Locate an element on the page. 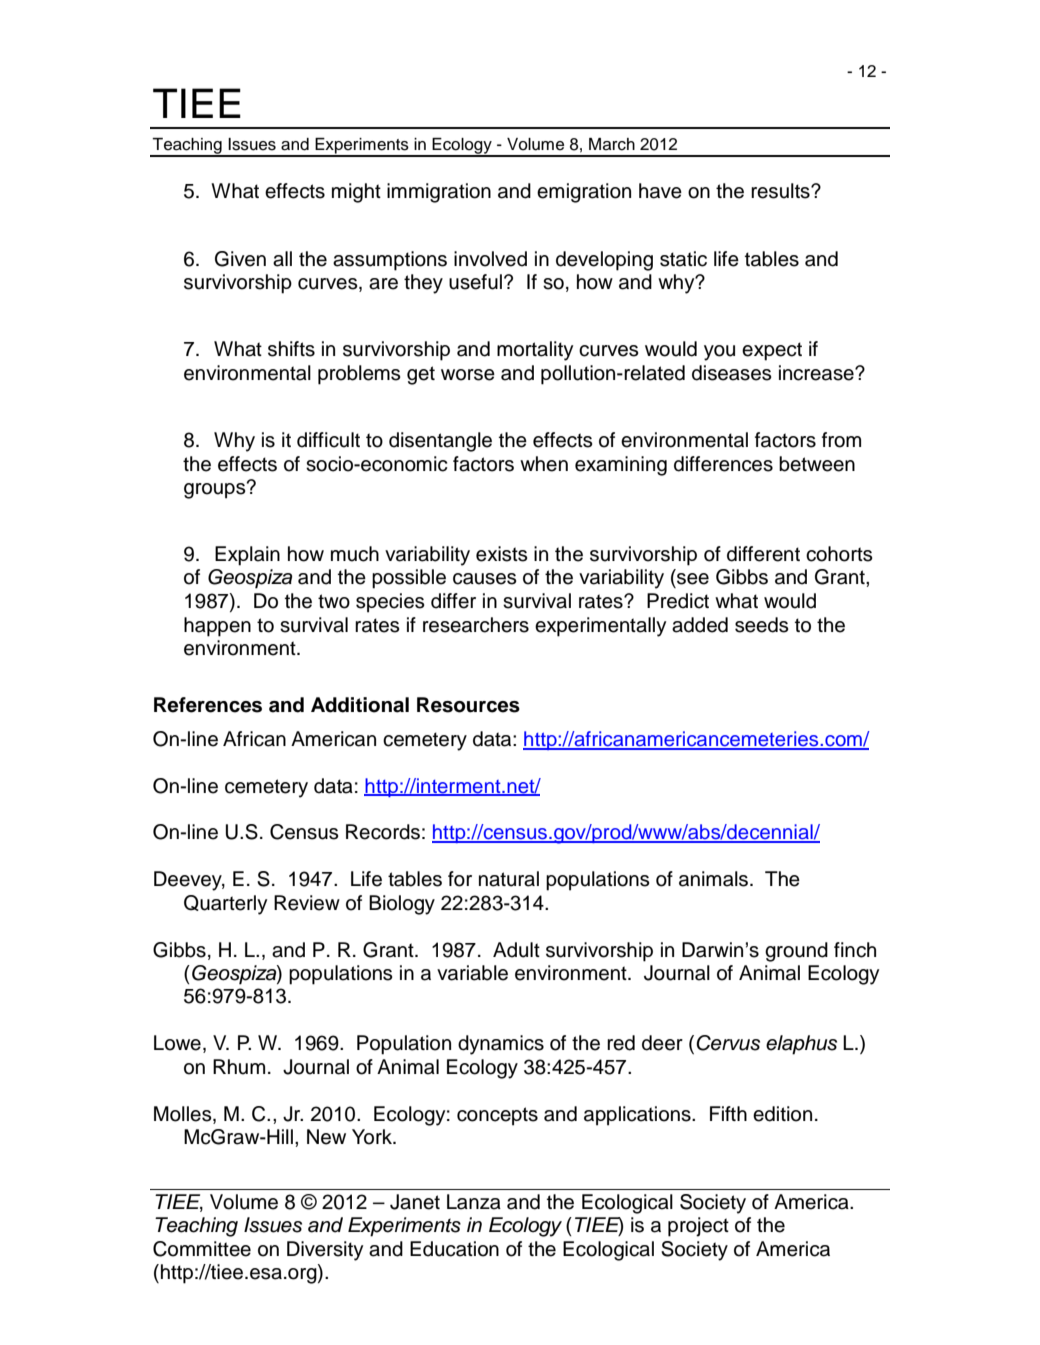  References is located at coordinates (208, 705).
